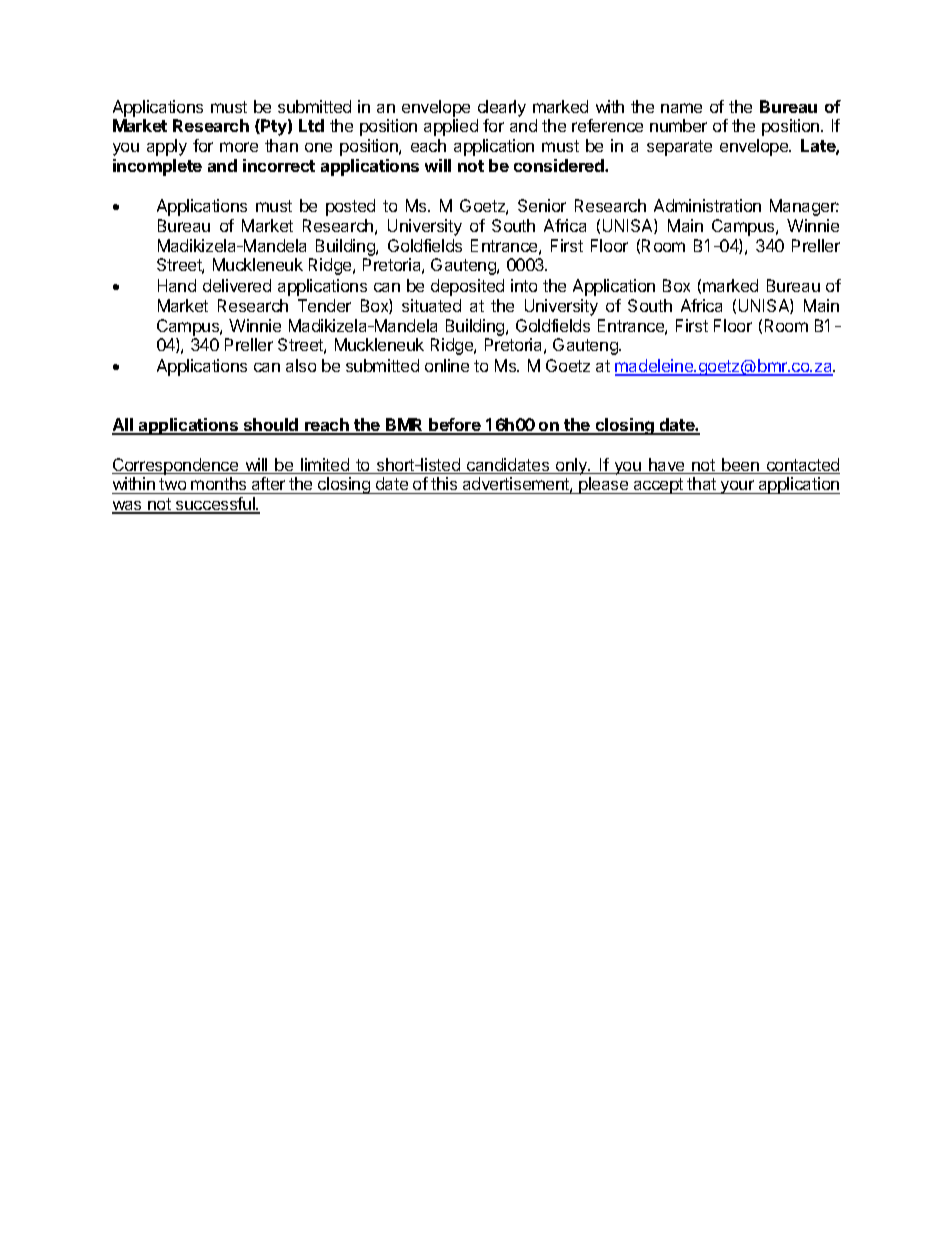 This screenshot has height=1233, width=952. I want to click on before, so click(455, 426).
